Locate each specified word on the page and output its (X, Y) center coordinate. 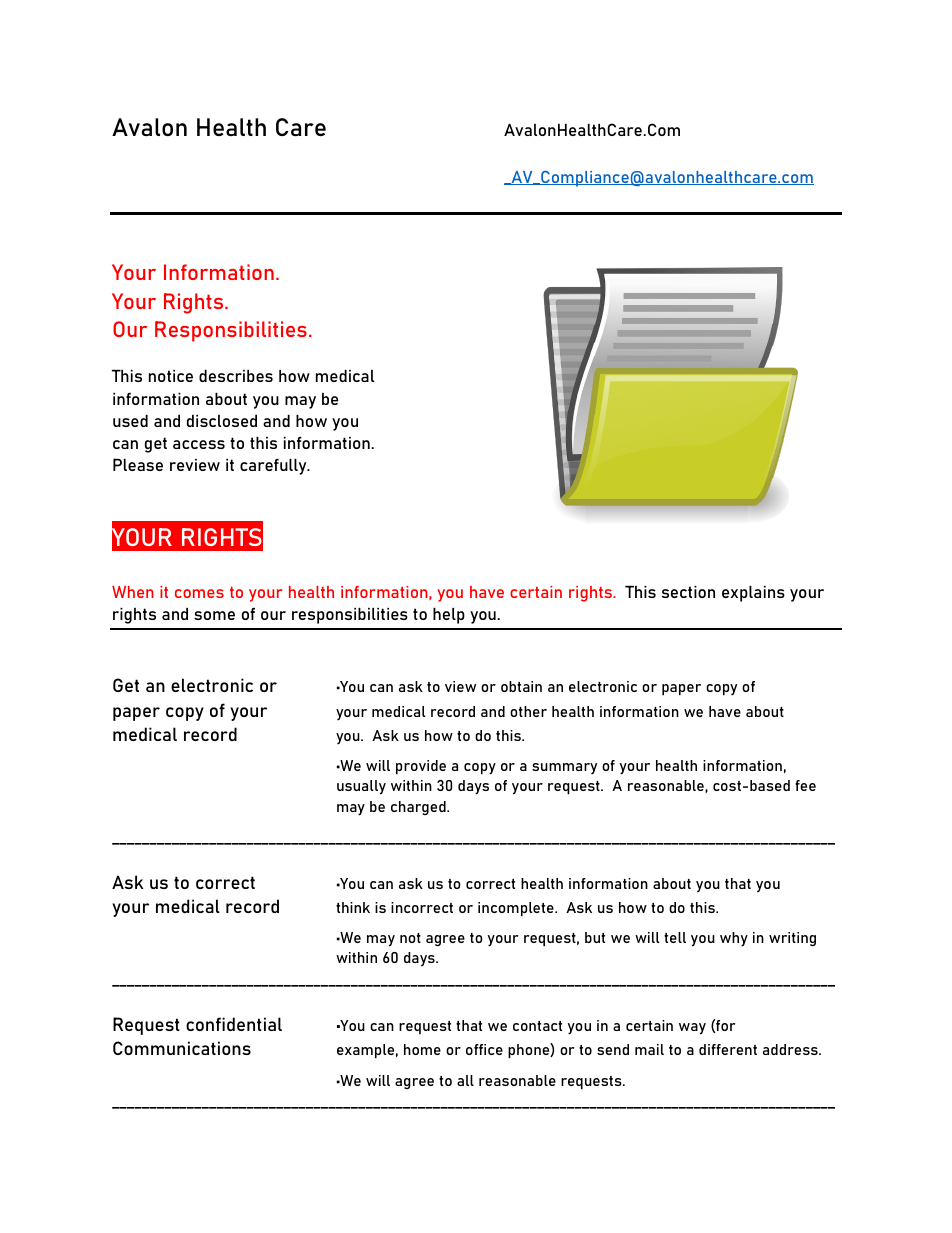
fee (805, 785)
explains (753, 594)
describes (236, 376)
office (484, 1049)
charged (419, 808)
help (449, 616)
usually (361, 787)
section (688, 592)
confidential (234, 1024)
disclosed (222, 421)
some (214, 615)
